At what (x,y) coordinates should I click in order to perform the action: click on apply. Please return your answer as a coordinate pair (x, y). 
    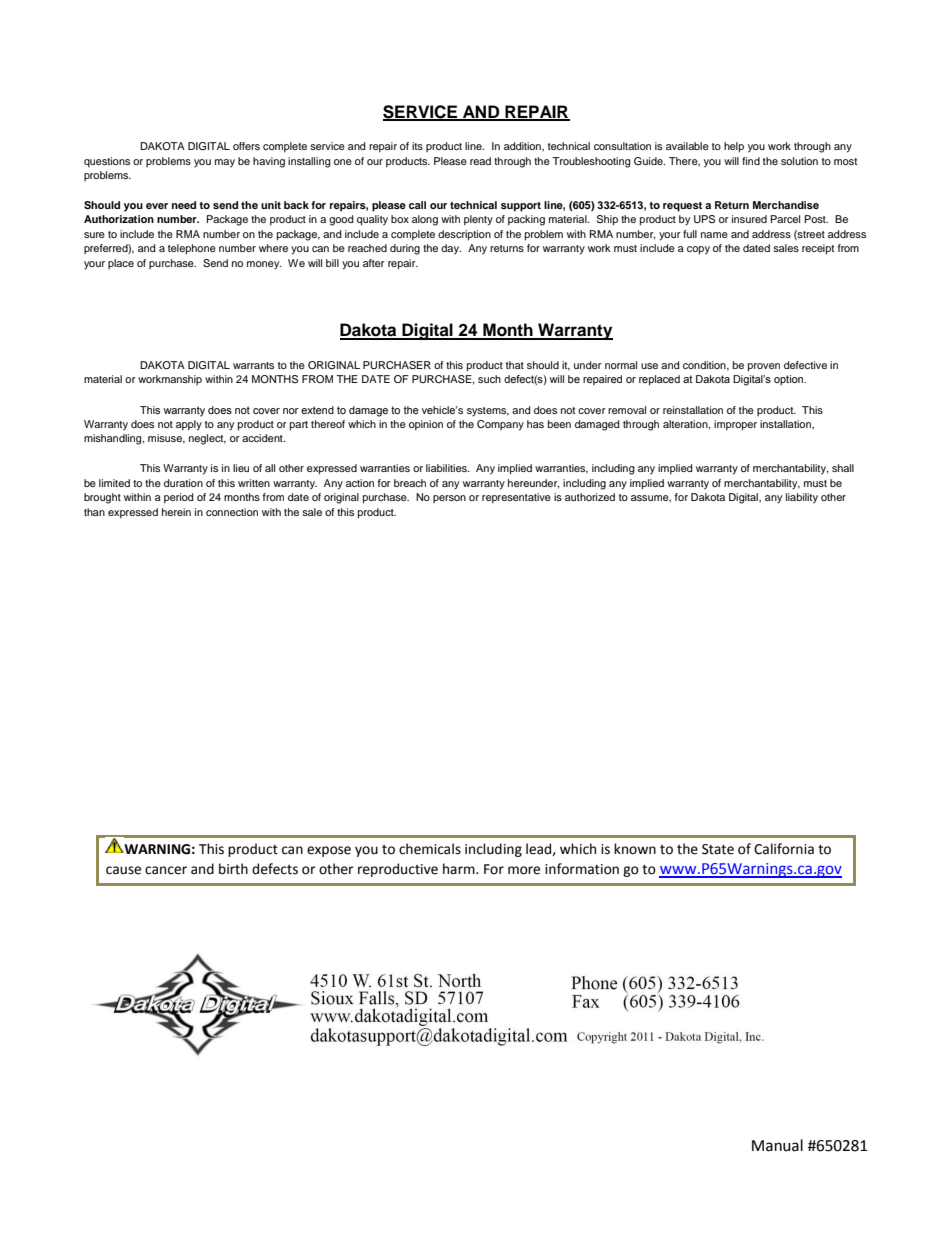
    Looking at the image, I should click on (189, 425).
